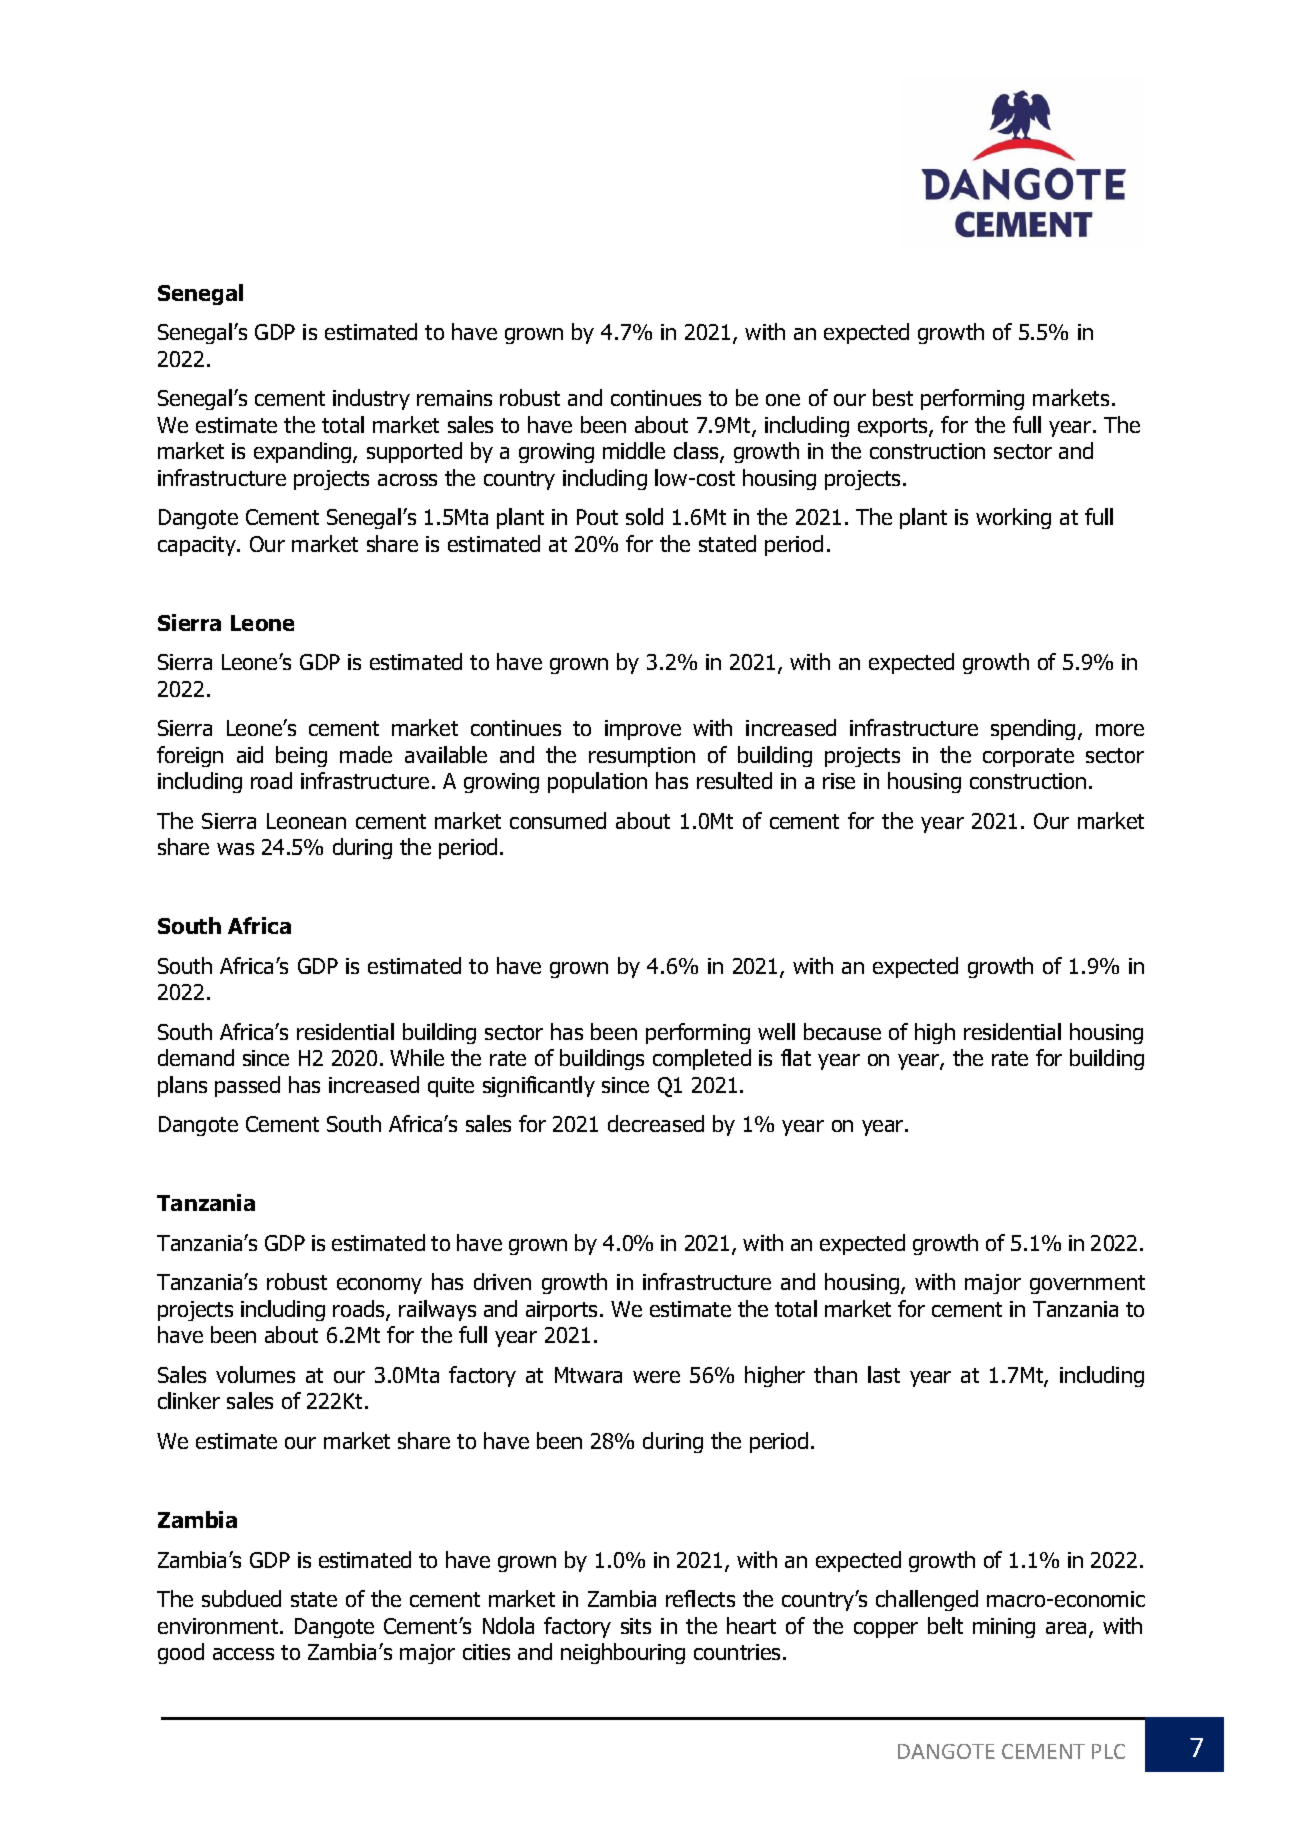 This screenshot has width=1303, height=1843. What do you see at coordinates (1004, 1628) in the screenshot?
I see `mining` at bounding box center [1004, 1628].
